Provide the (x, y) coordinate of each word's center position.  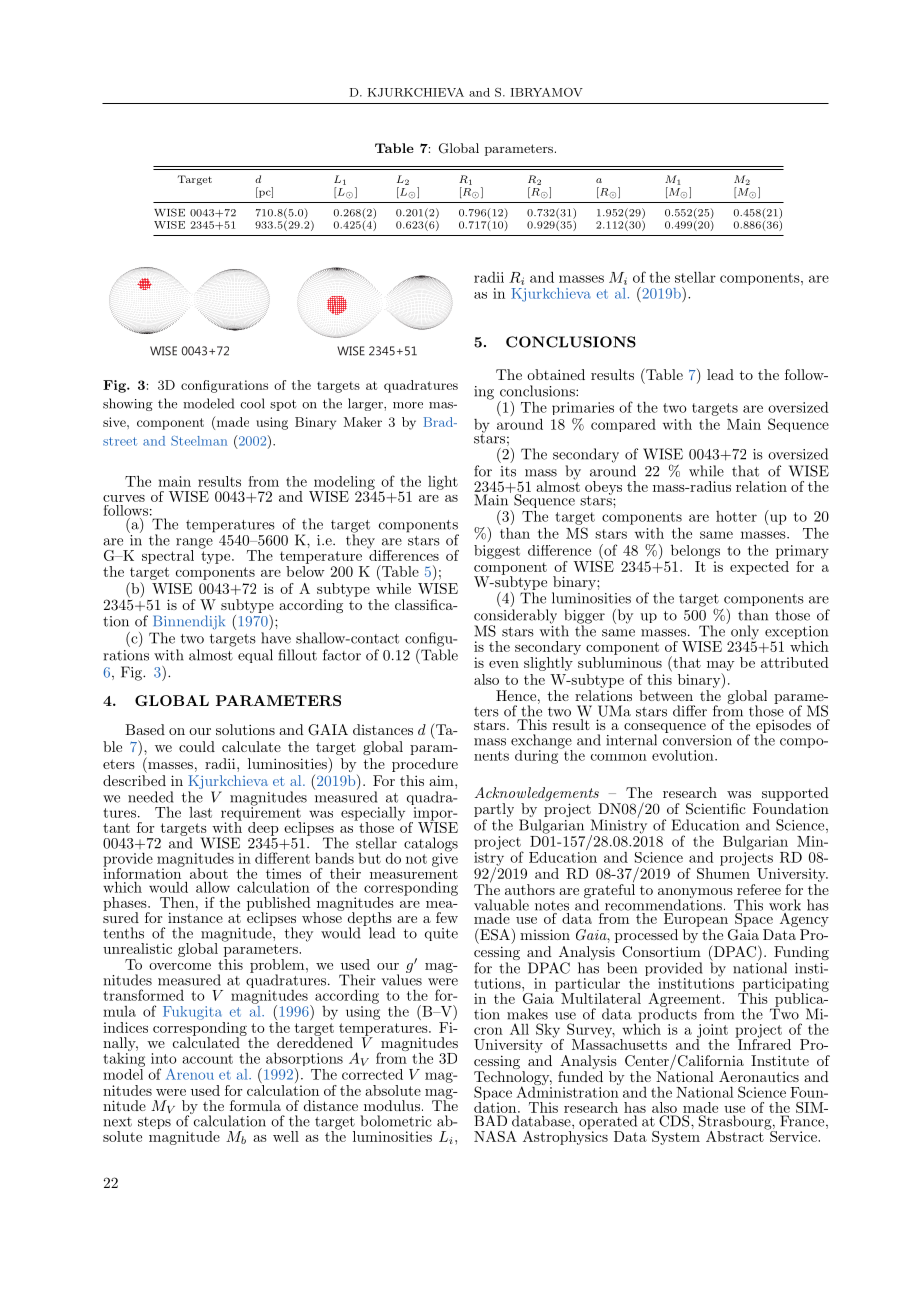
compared (623, 425)
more (408, 405)
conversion (697, 739)
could (197, 746)
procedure (425, 765)
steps (154, 1123)
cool (252, 403)
